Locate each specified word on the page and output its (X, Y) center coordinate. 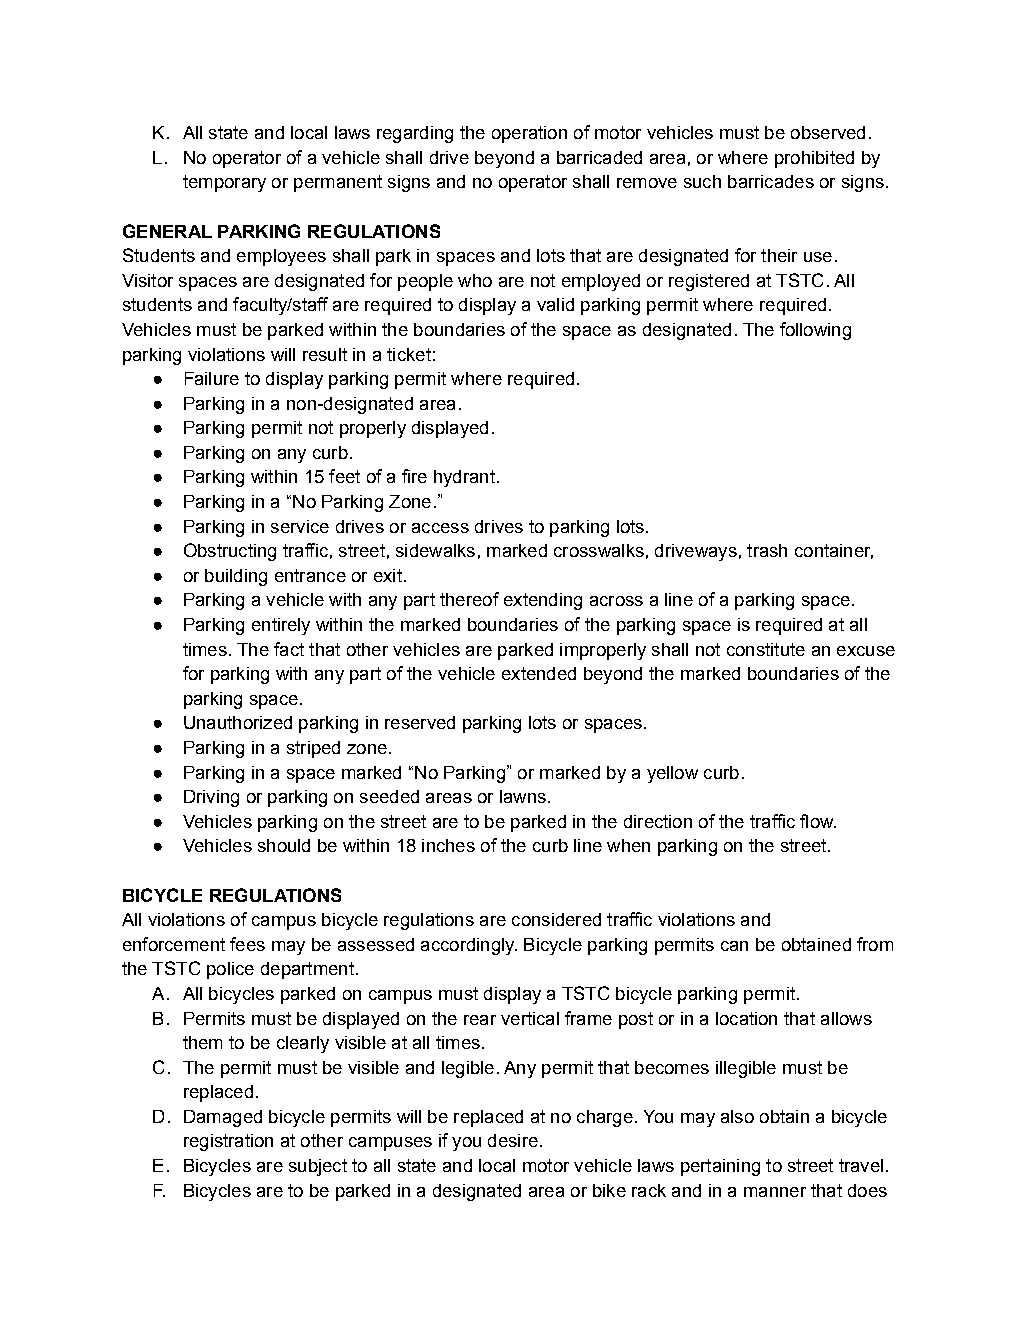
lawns (523, 796)
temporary (224, 183)
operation (529, 134)
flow (818, 821)
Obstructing (230, 552)
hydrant (464, 478)
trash (767, 550)
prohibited (814, 159)
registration (228, 1142)
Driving (211, 798)
